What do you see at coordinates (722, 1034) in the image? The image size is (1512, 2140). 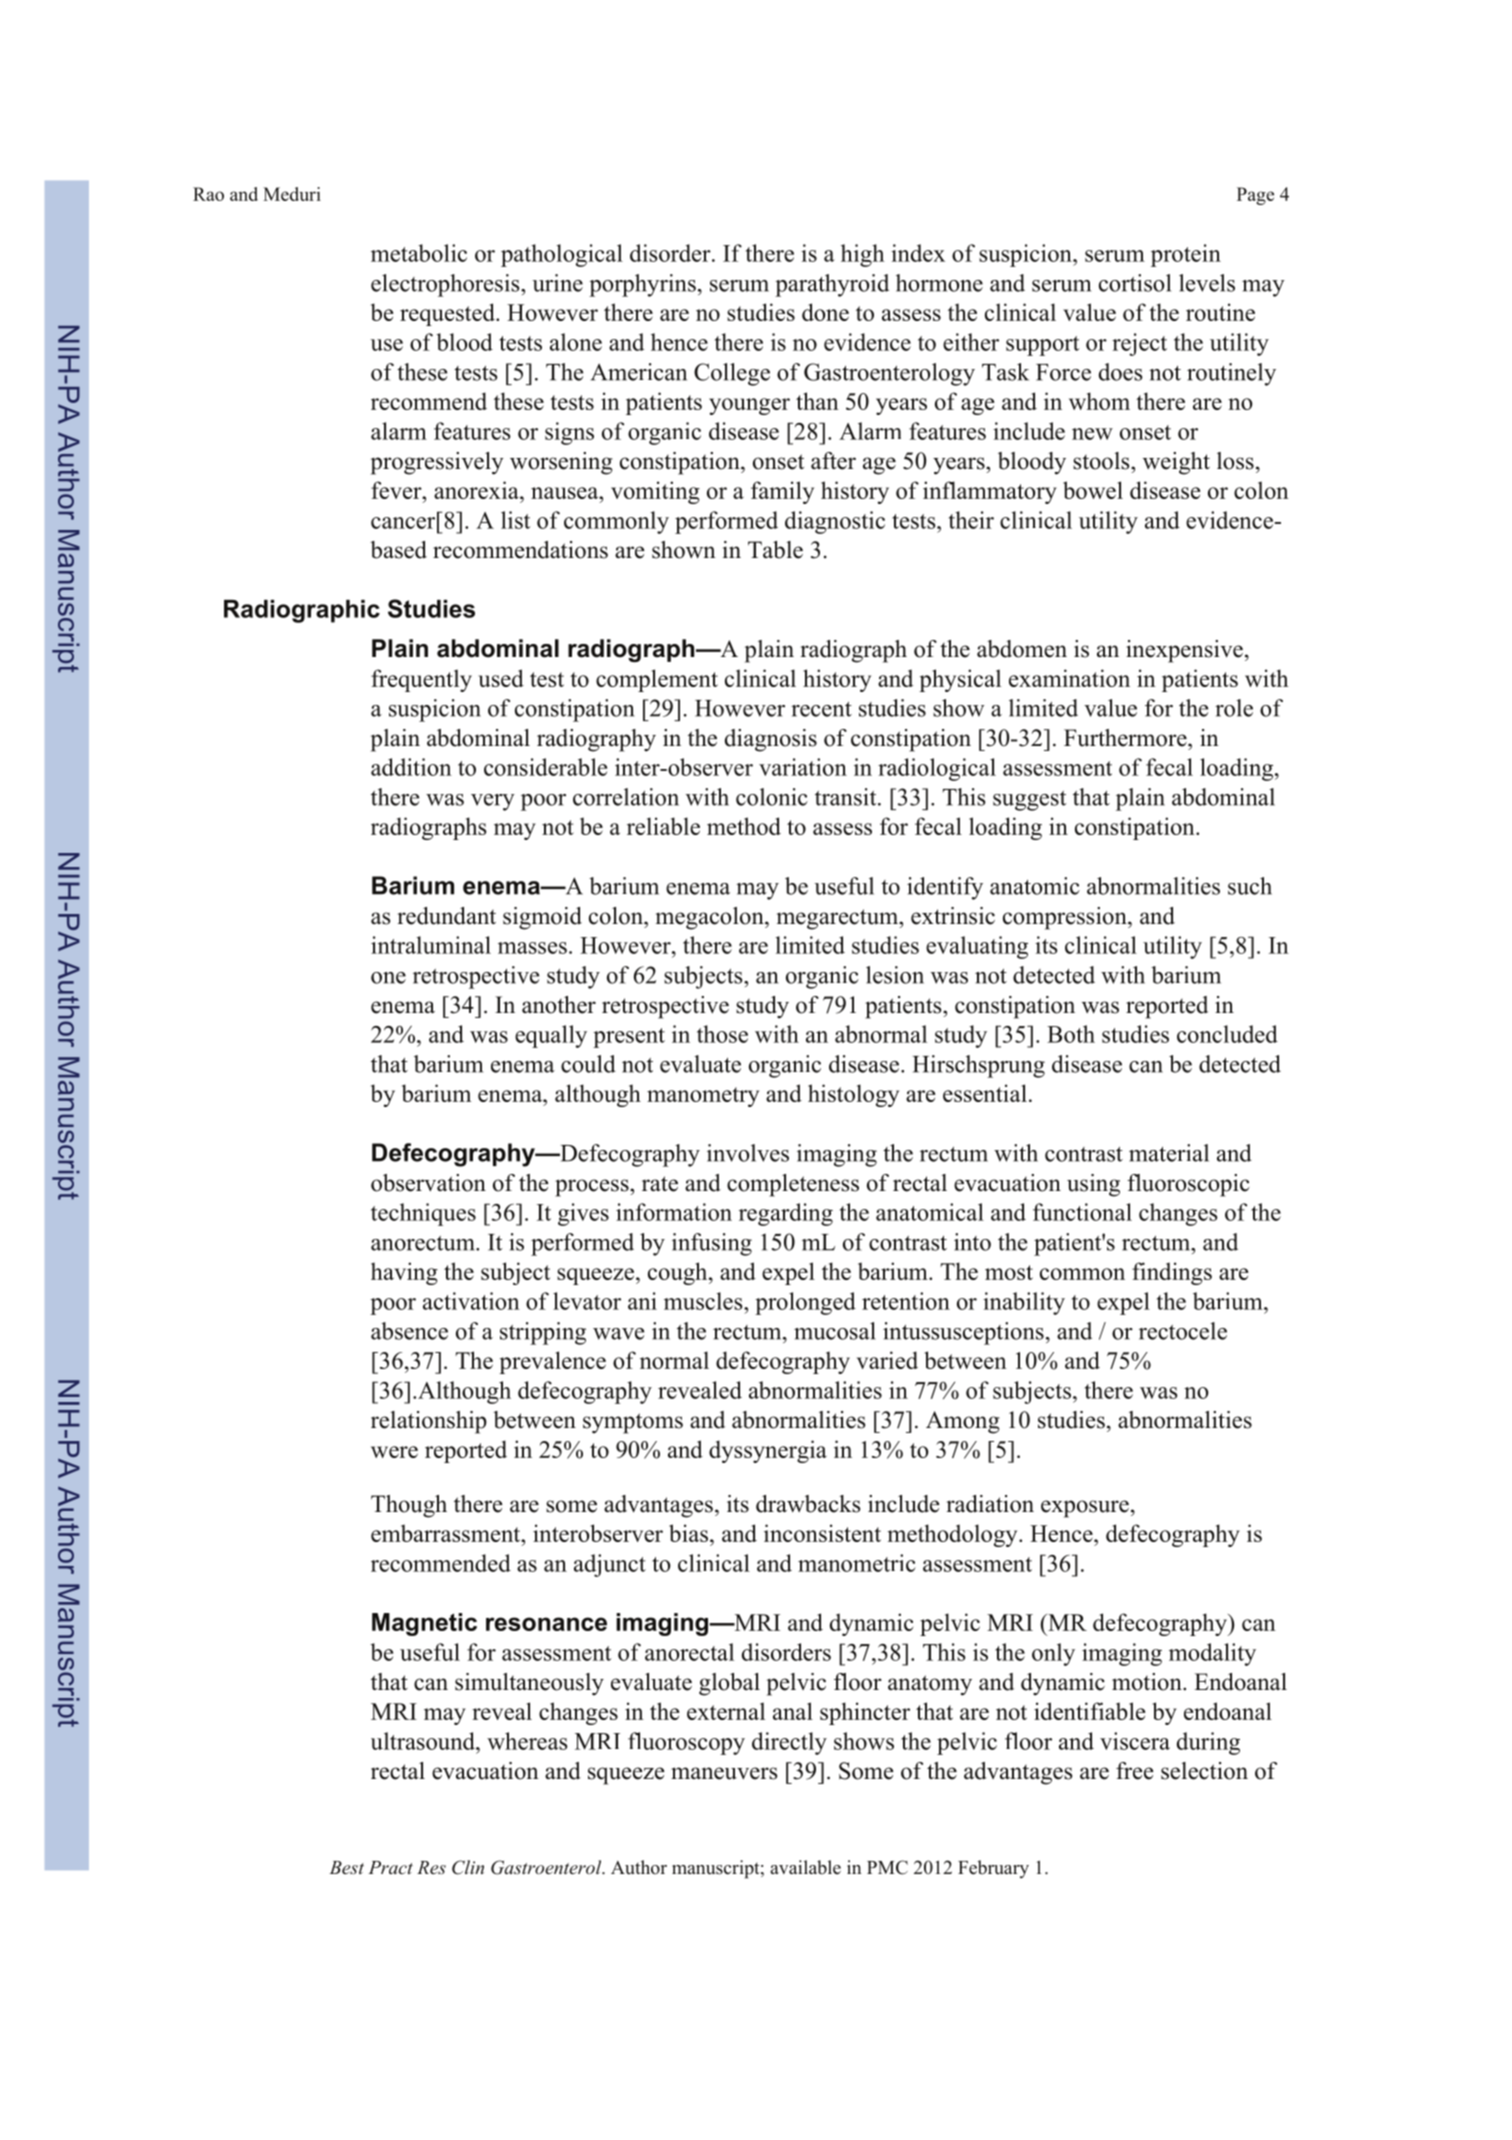 I see `those` at bounding box center [722, 1034].
